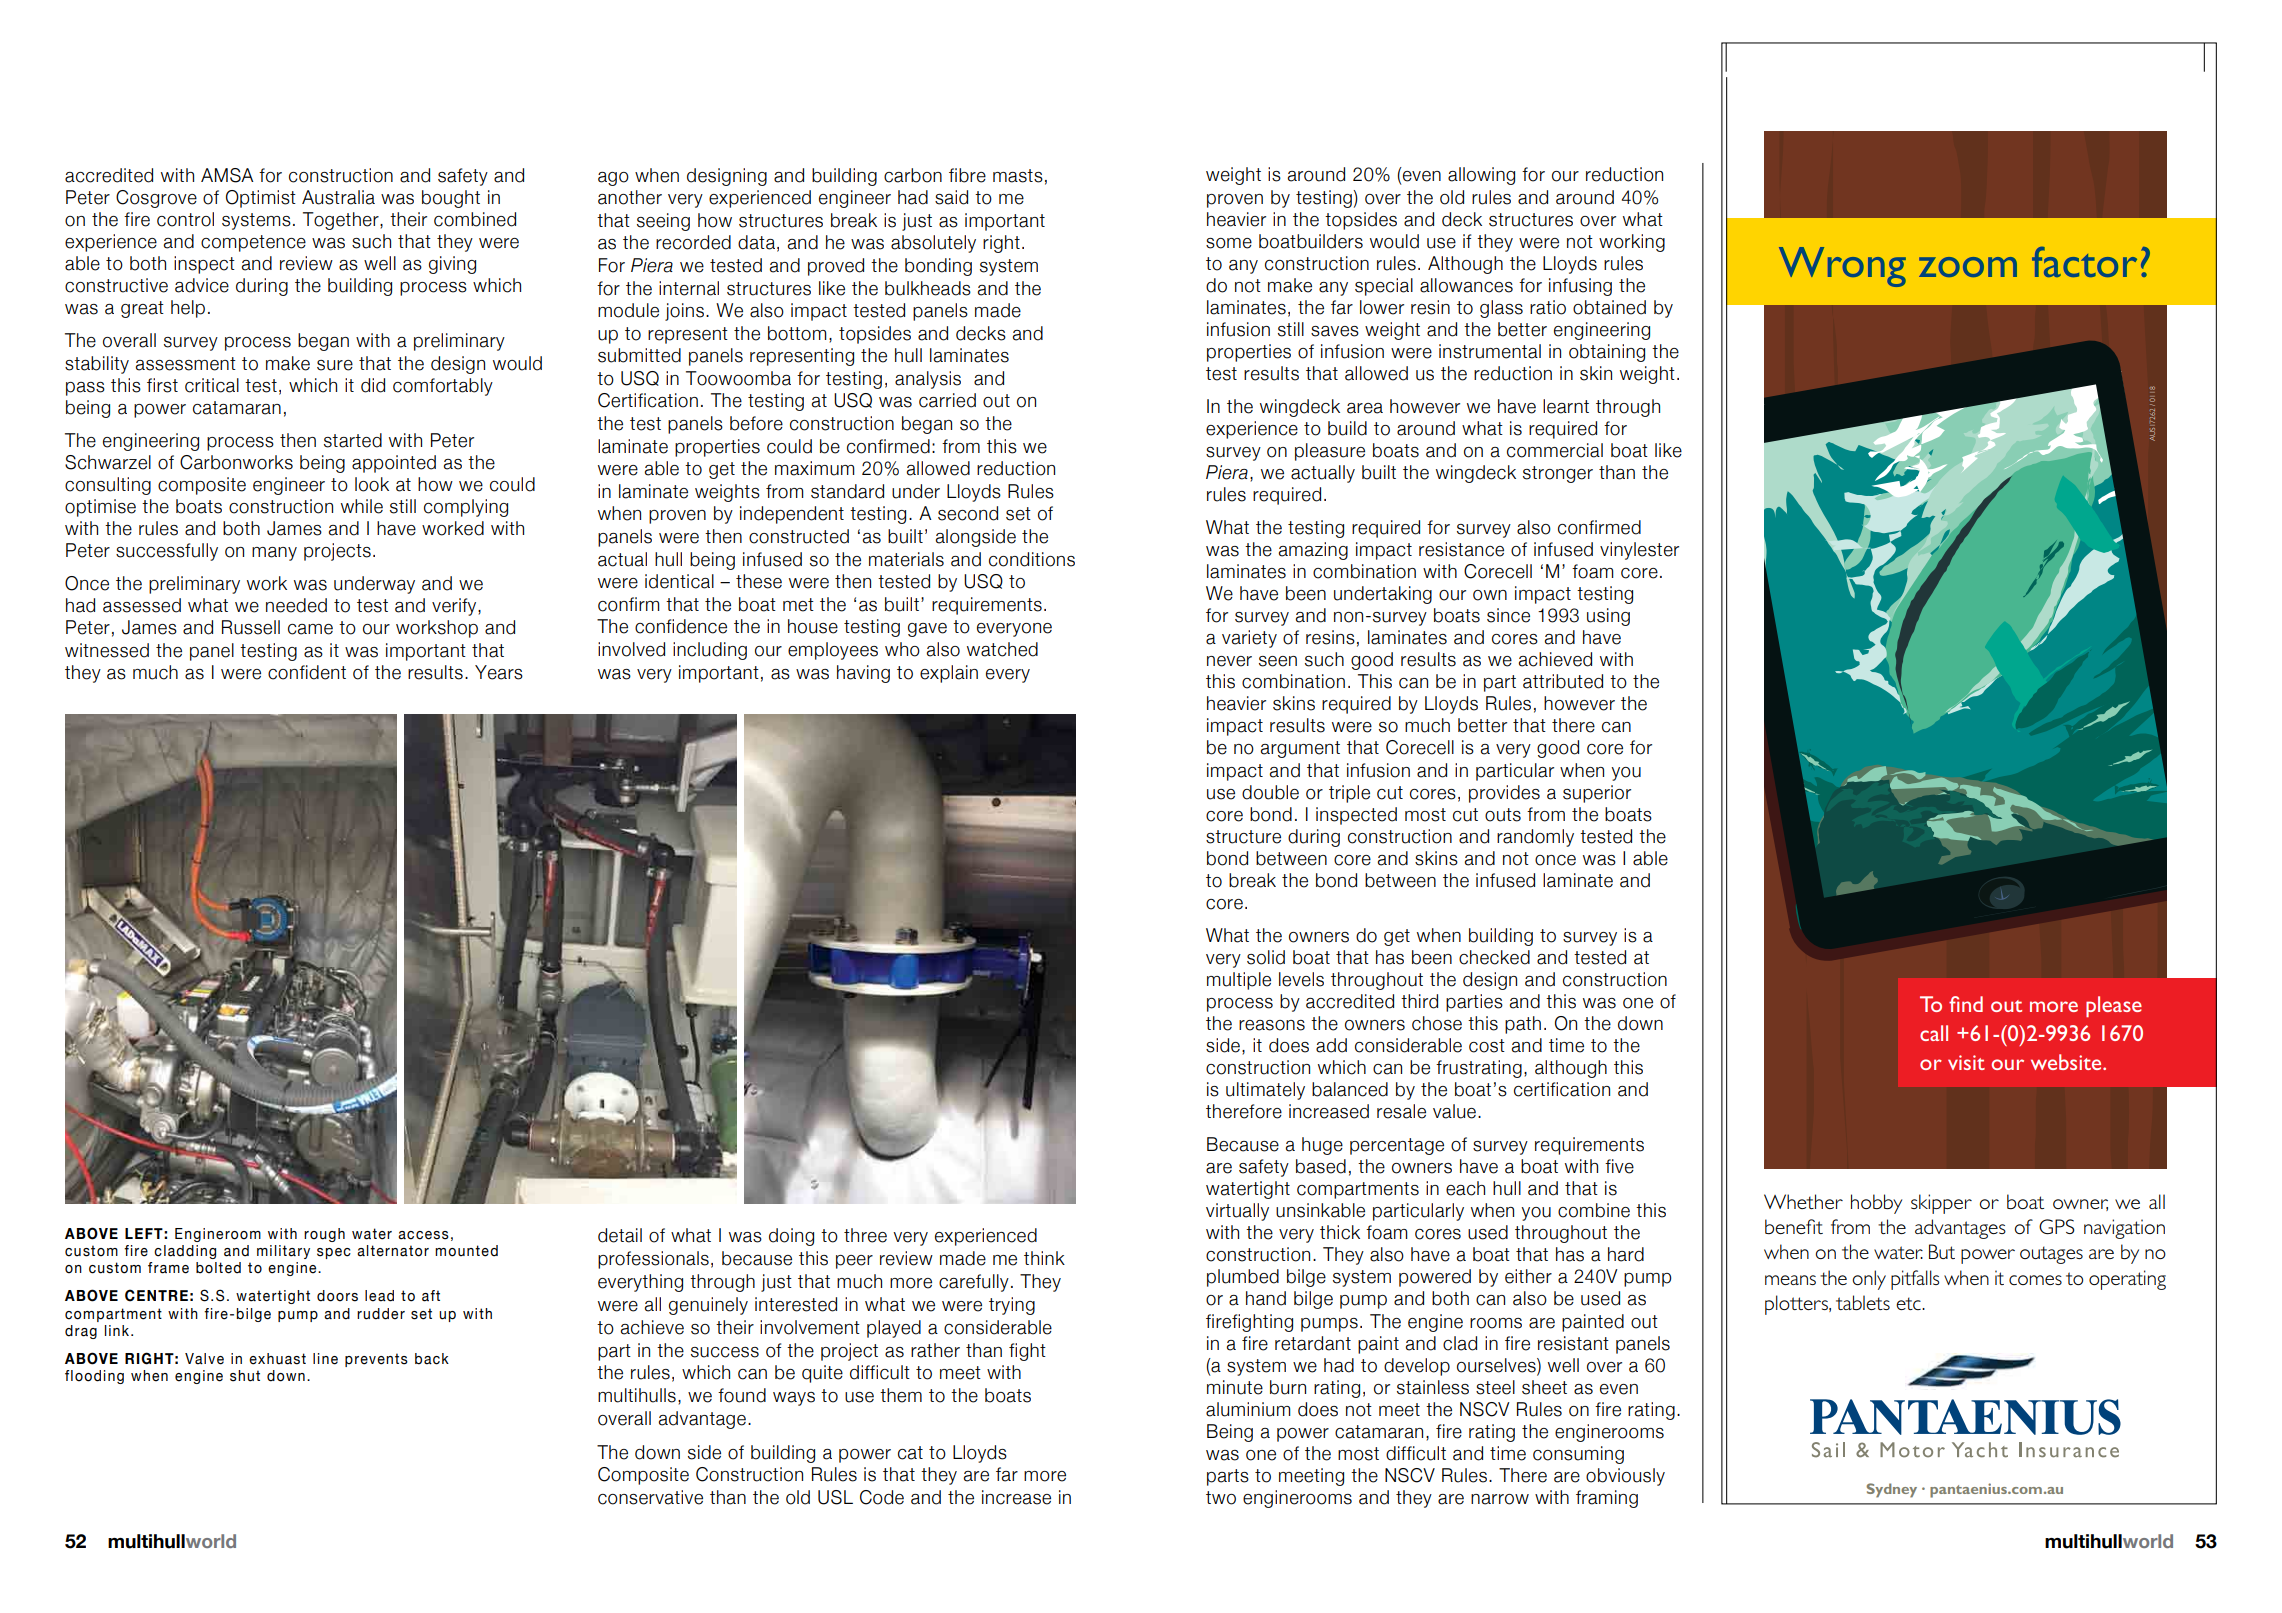  Describe the element at coordinates (1842, 267) in the document. I see `Wrong` at that location.
